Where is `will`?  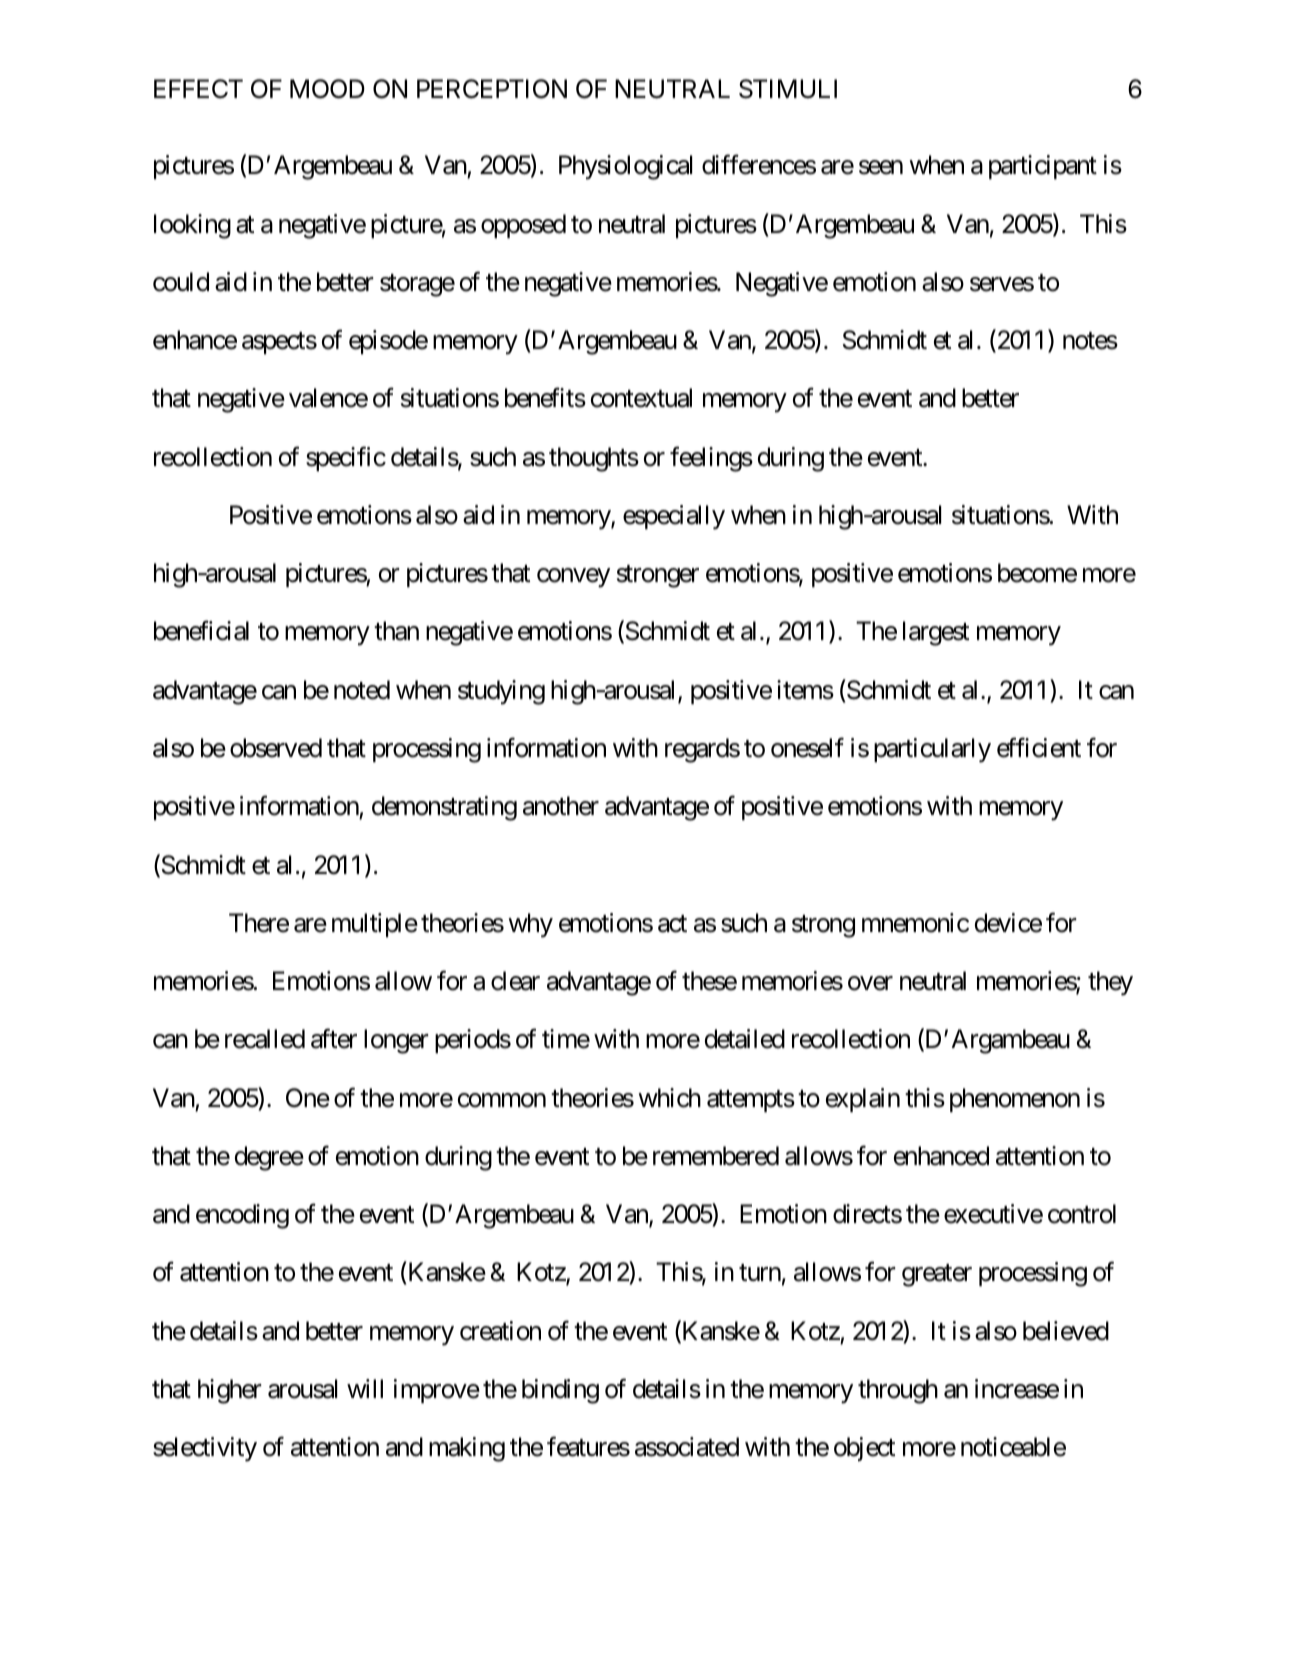
will is located at coordinates (365, 1388).
